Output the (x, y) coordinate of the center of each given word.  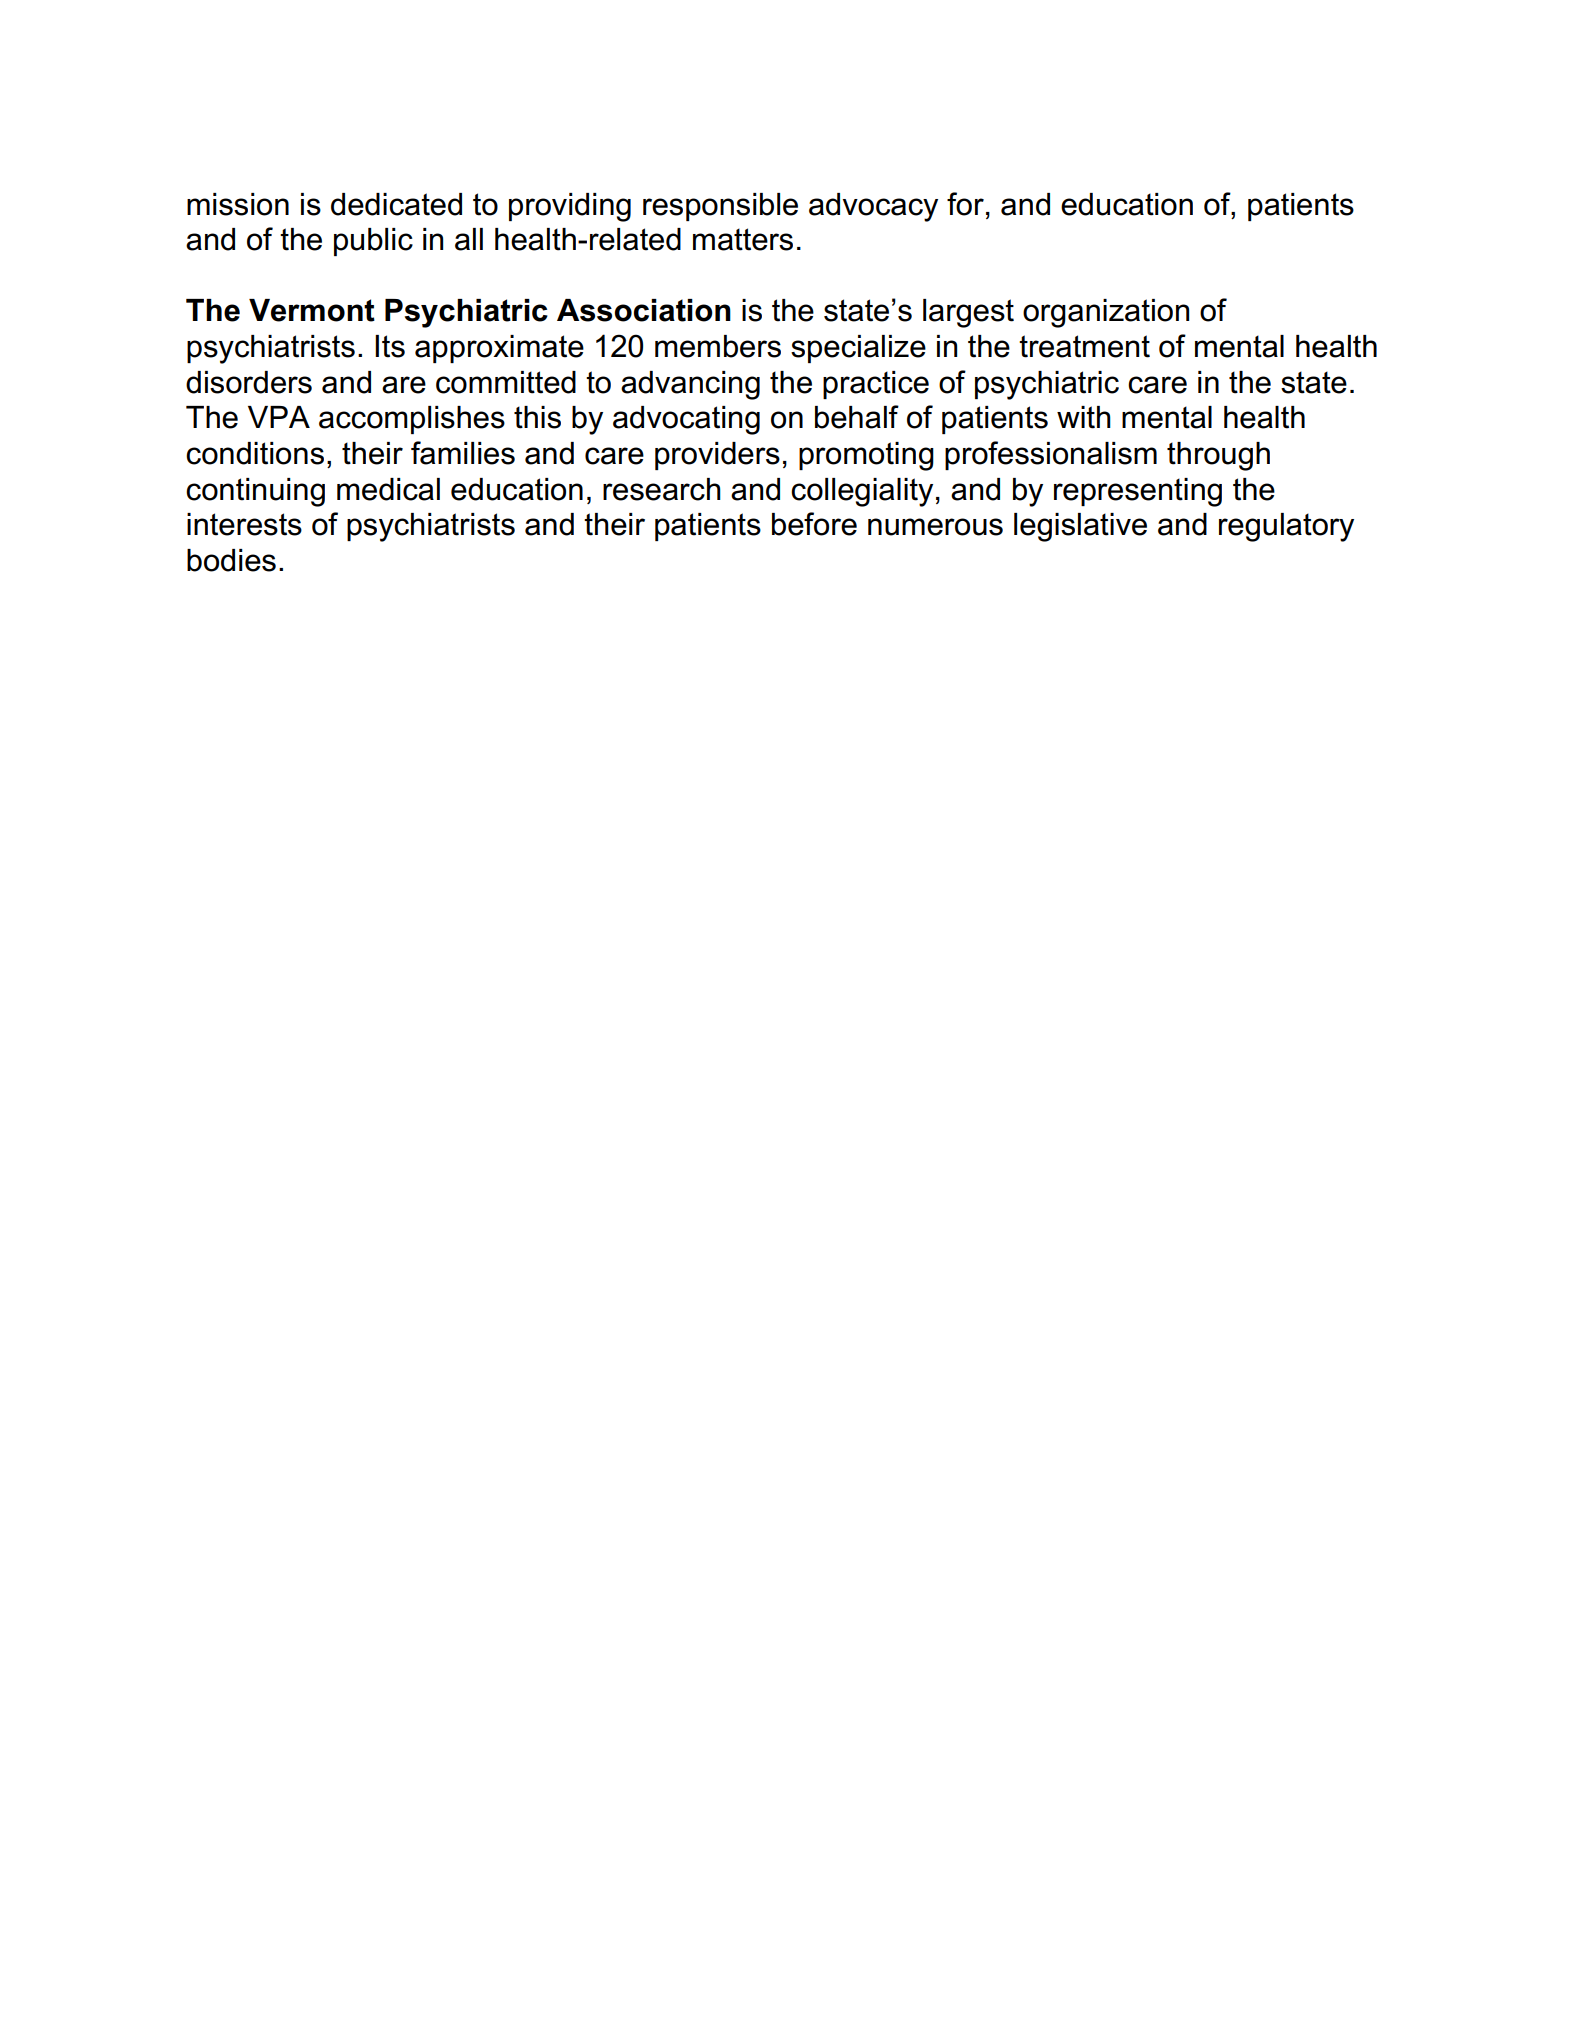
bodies (231, 560)
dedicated (396, 204)
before (814, 524)
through (1218, 456)
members (718, 346)
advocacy (873, 207)
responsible (720, 207)
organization (1106, 313)
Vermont (312, 310)
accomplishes (412, 420)
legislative (1080, 527)
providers (717, 456)
